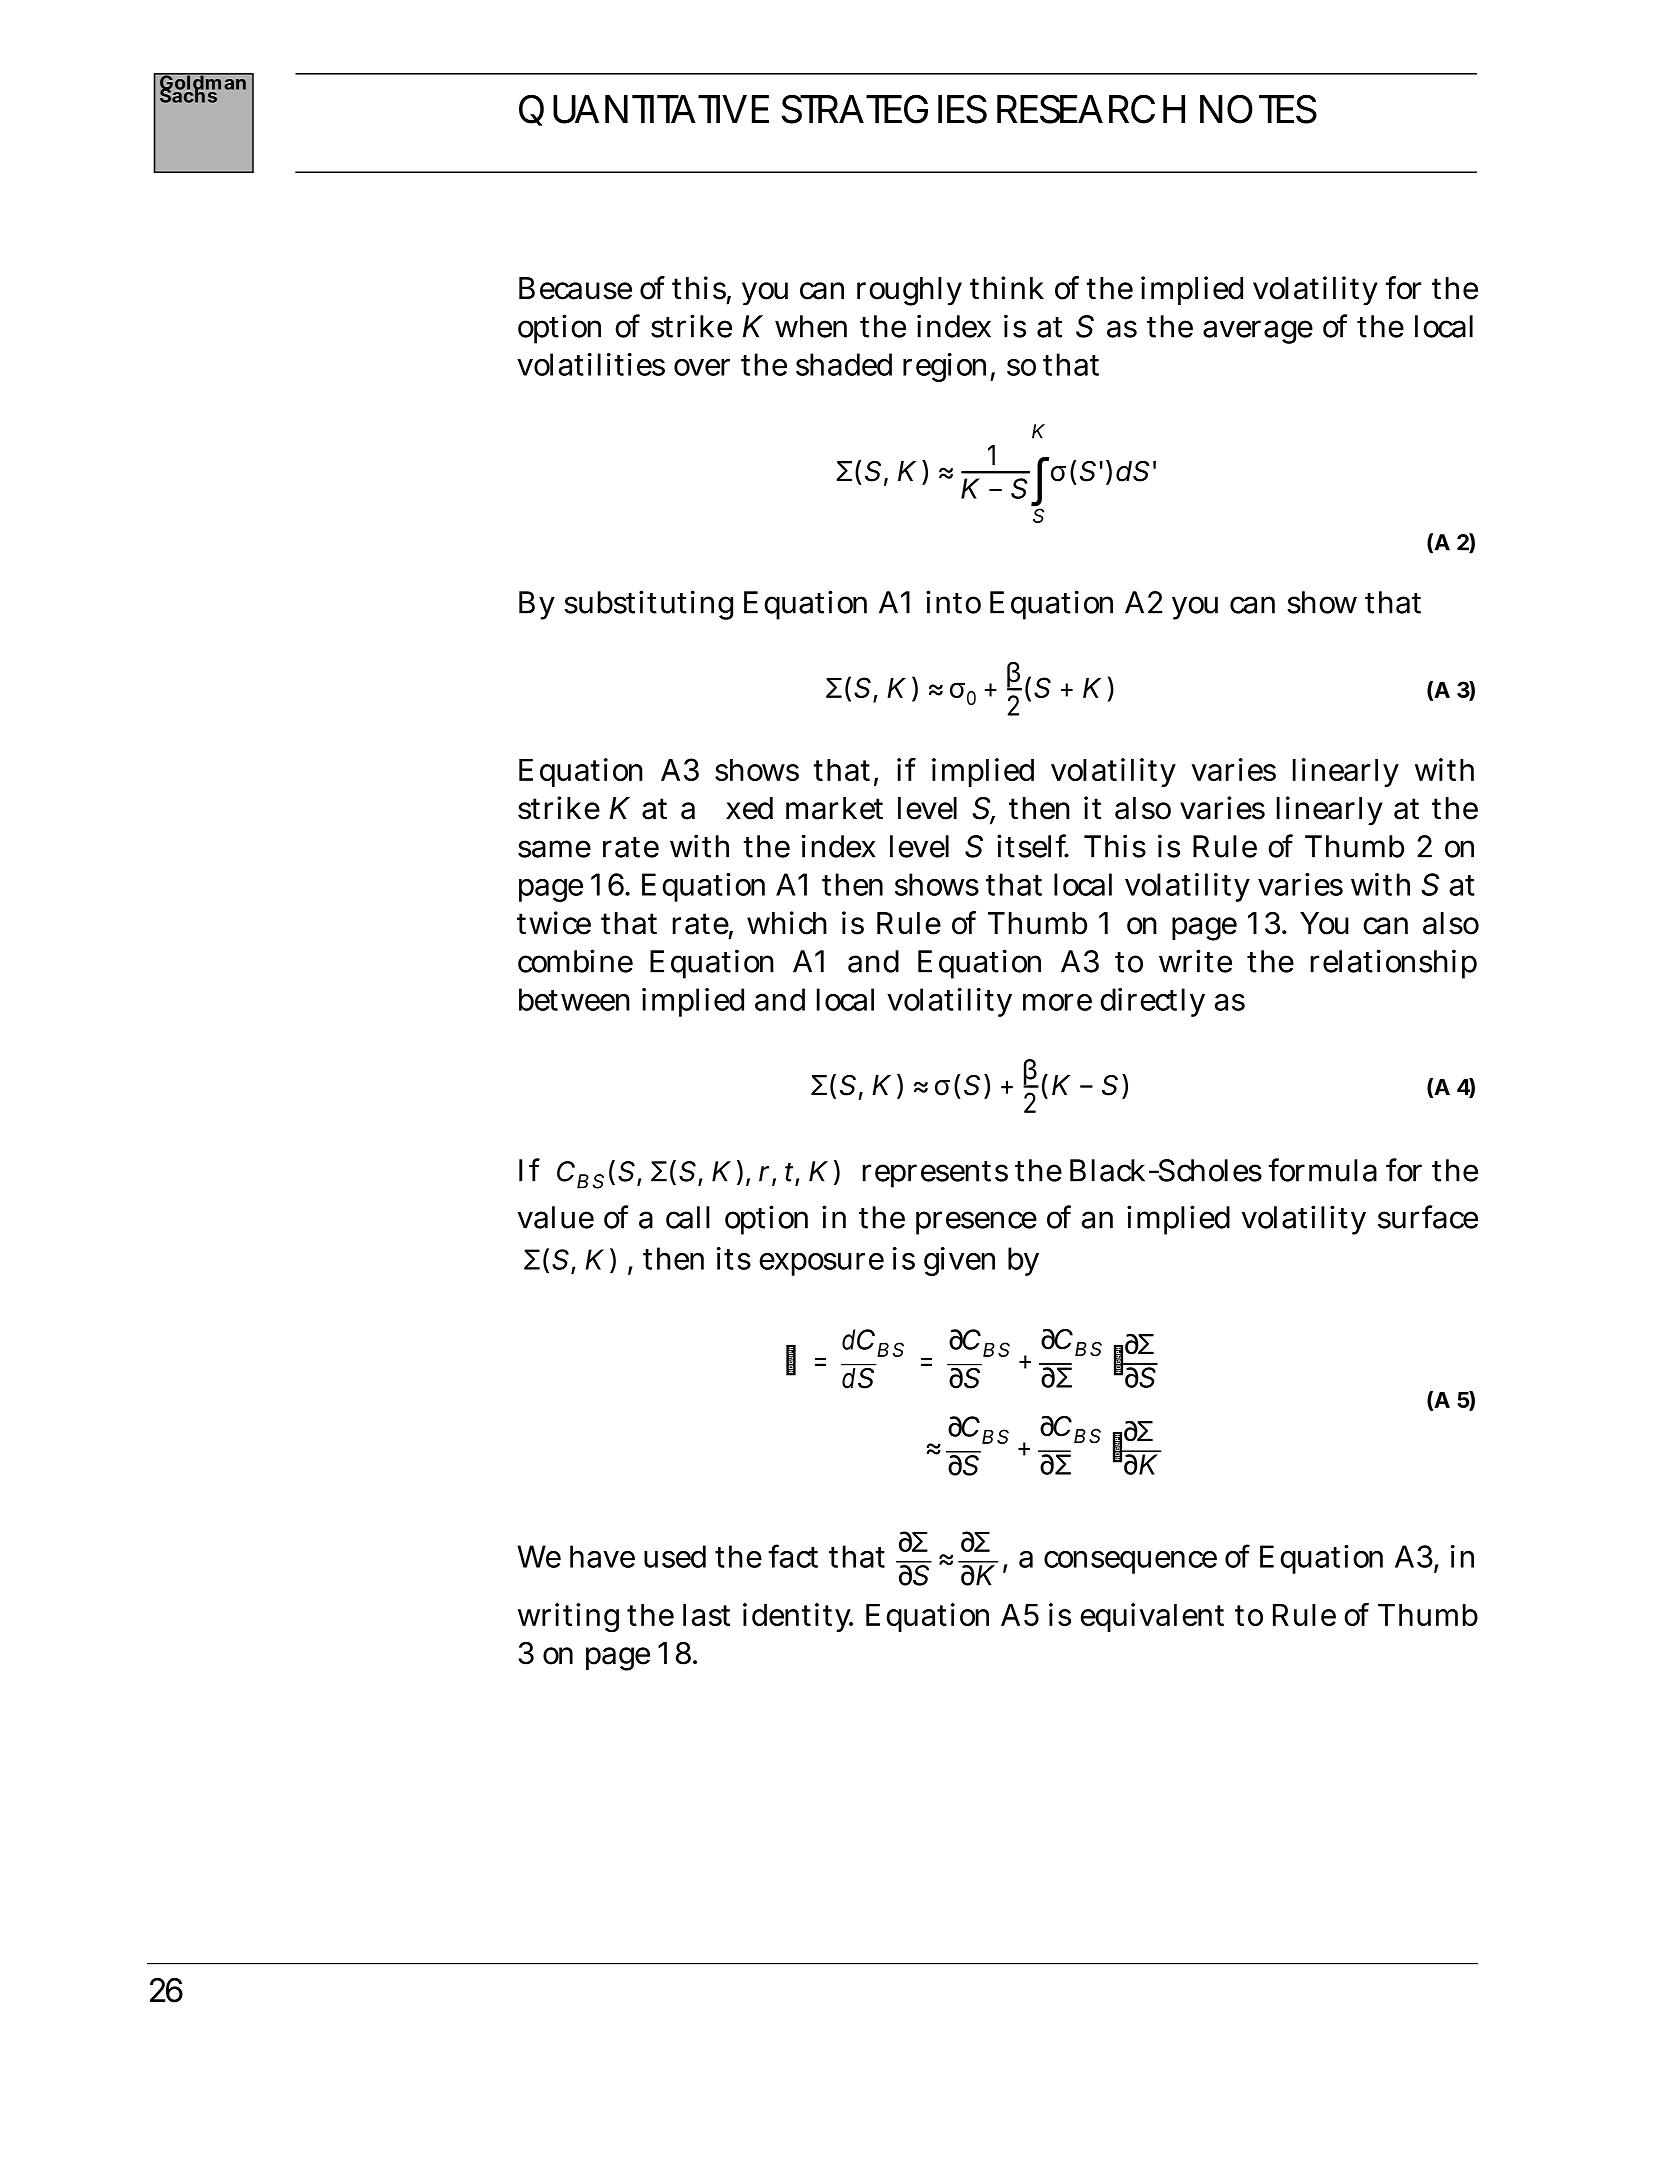 This page has width=1674, height=2166. Describe the element at coordinates (204, 82) in the page. I see `Goldman` at that location.
